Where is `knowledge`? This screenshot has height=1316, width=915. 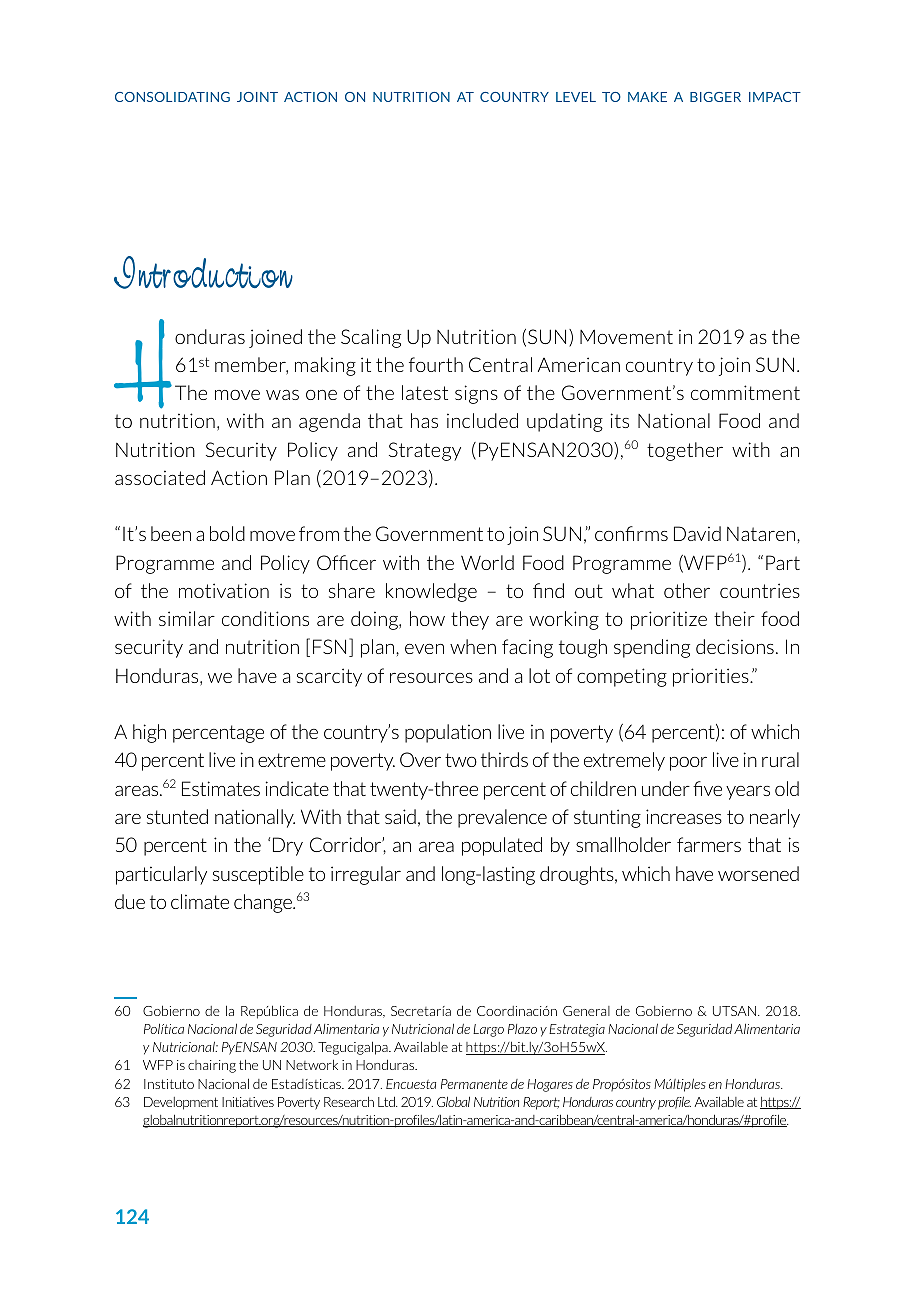 knowledge is located at coordinates (431, 592).
